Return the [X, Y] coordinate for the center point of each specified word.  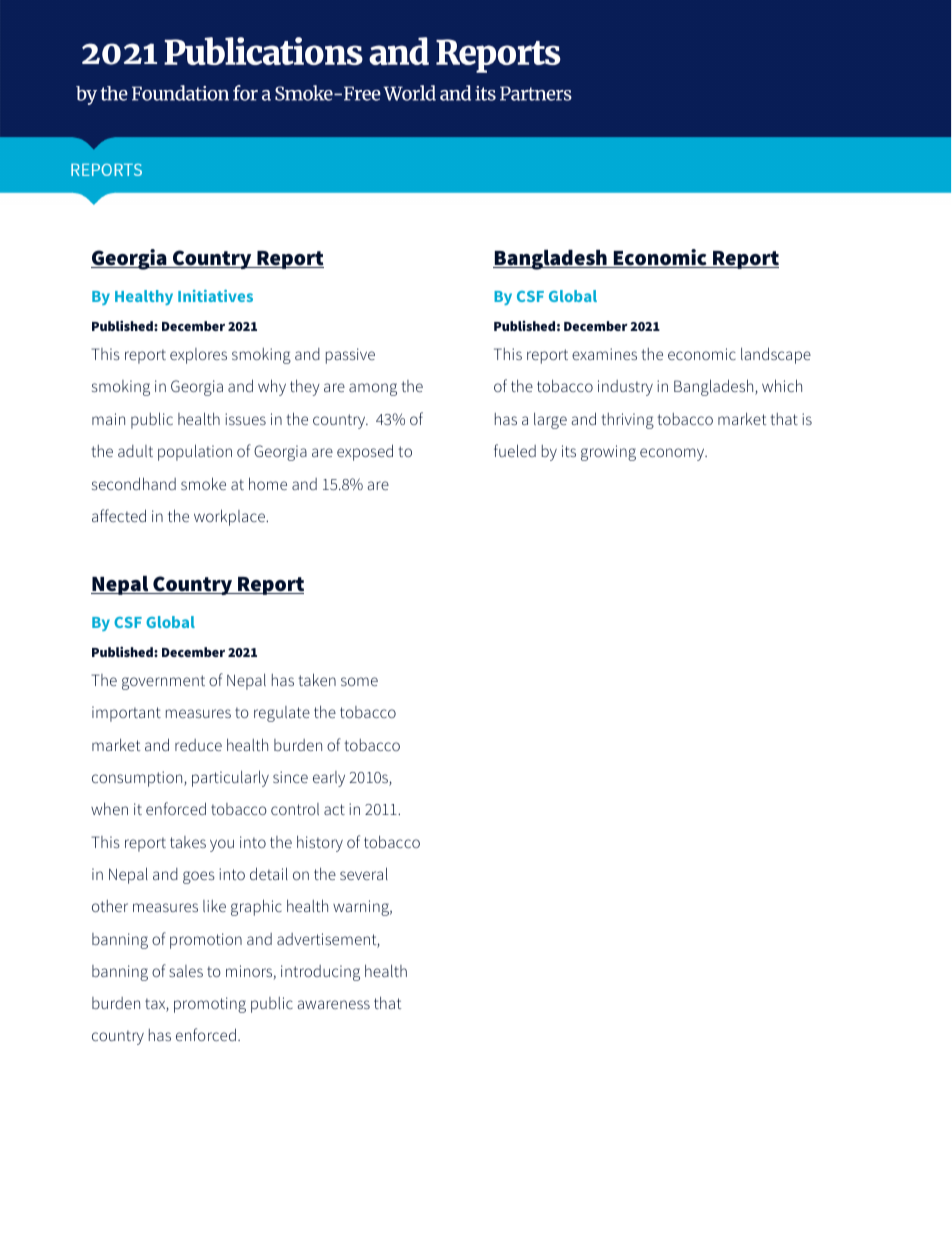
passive [350, 356]
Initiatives [215, 296]
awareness [334, 1004]
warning [362, 908]
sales [186, 971]
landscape [776, 355]
